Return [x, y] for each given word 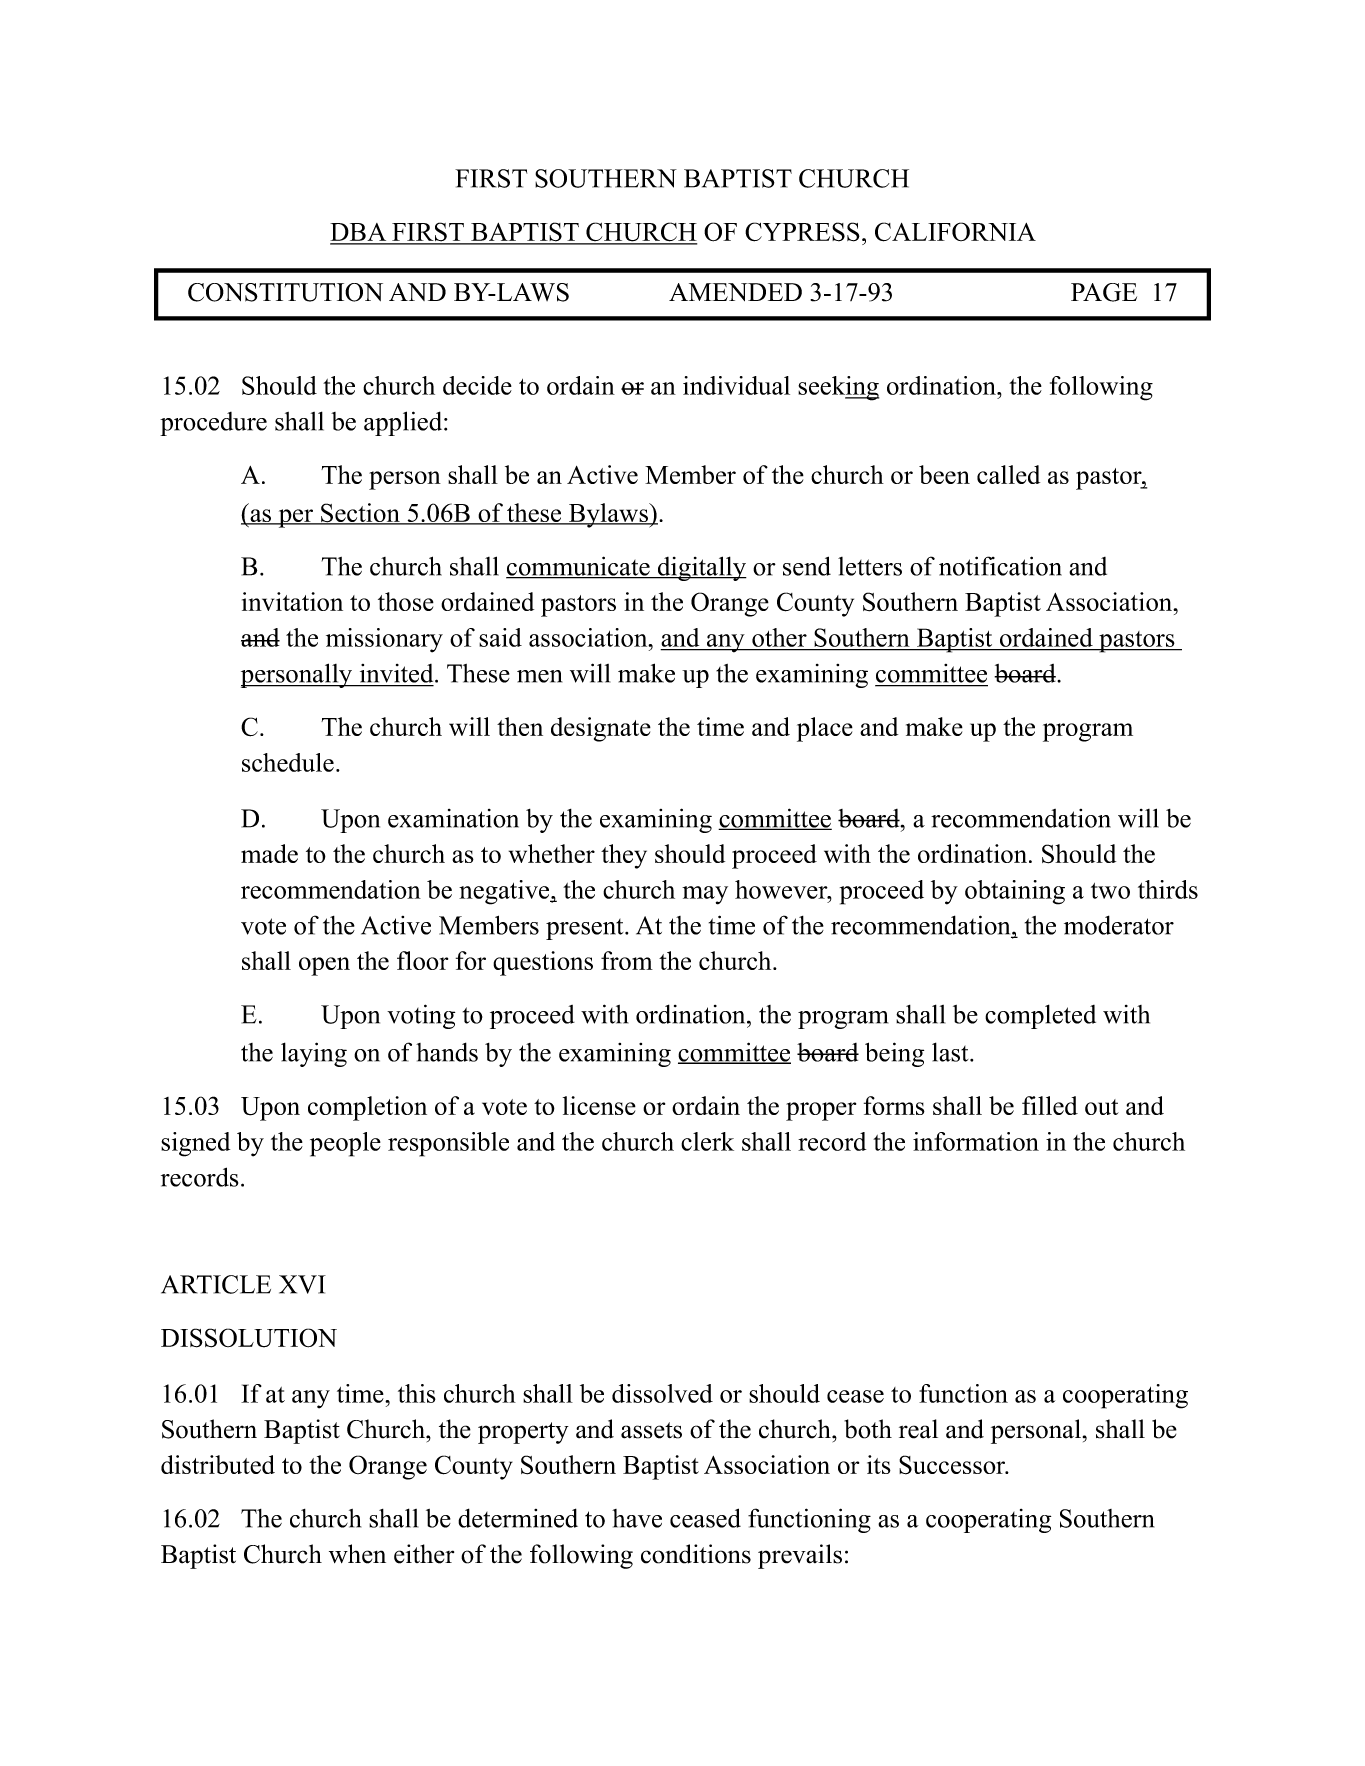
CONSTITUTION [285, 292]
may [705, 895]
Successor [953, 1465]
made [269, 853]
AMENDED [735, 292]
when [357, 1554]
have [637, 1518]
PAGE [1104, 292]
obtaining [1015, 892]
